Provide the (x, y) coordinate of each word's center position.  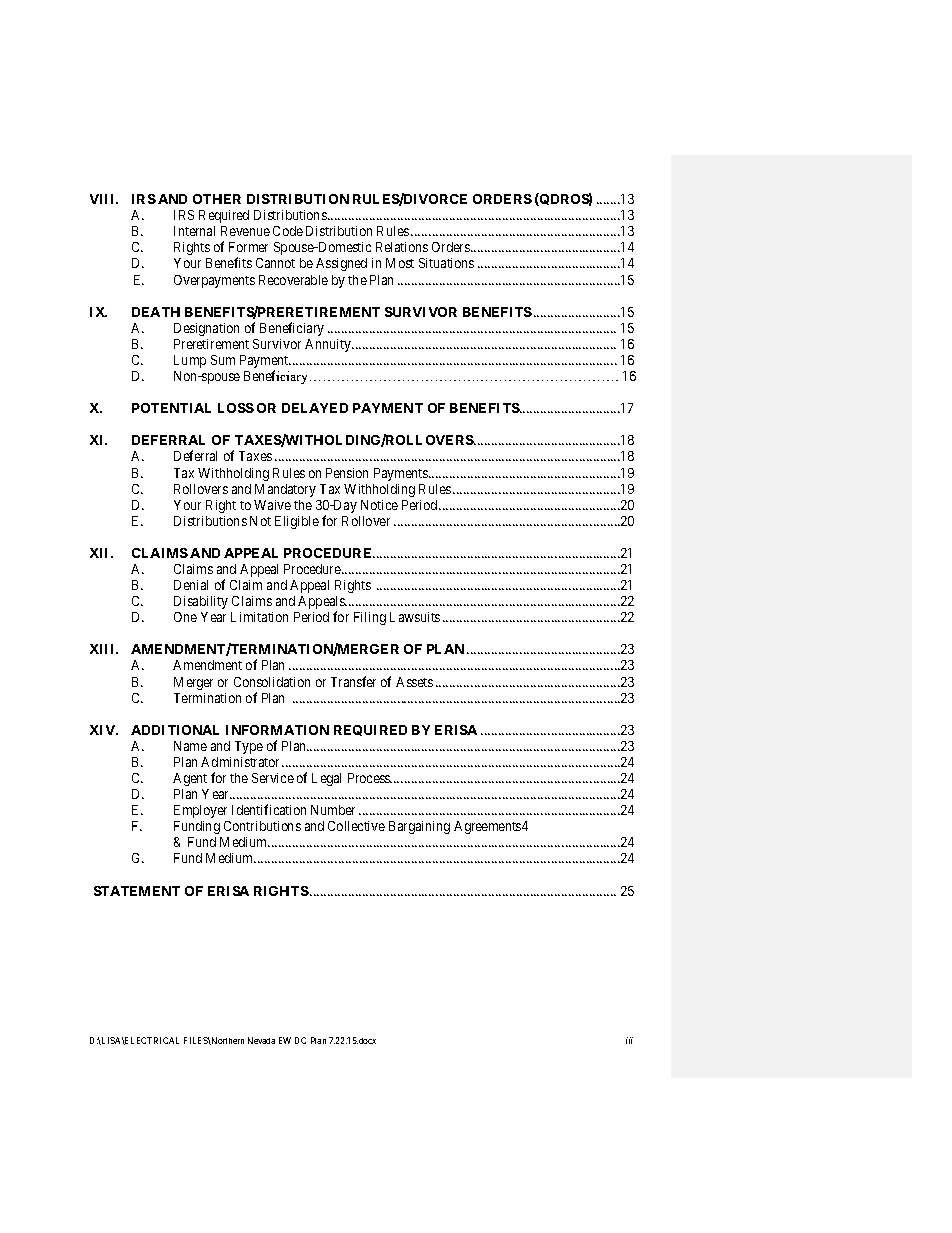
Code (288, 231)
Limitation (259, 617)
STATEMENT (137, 891)
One (185, 617)
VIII (104, 199)
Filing (370, 618)
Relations (402, 247)
